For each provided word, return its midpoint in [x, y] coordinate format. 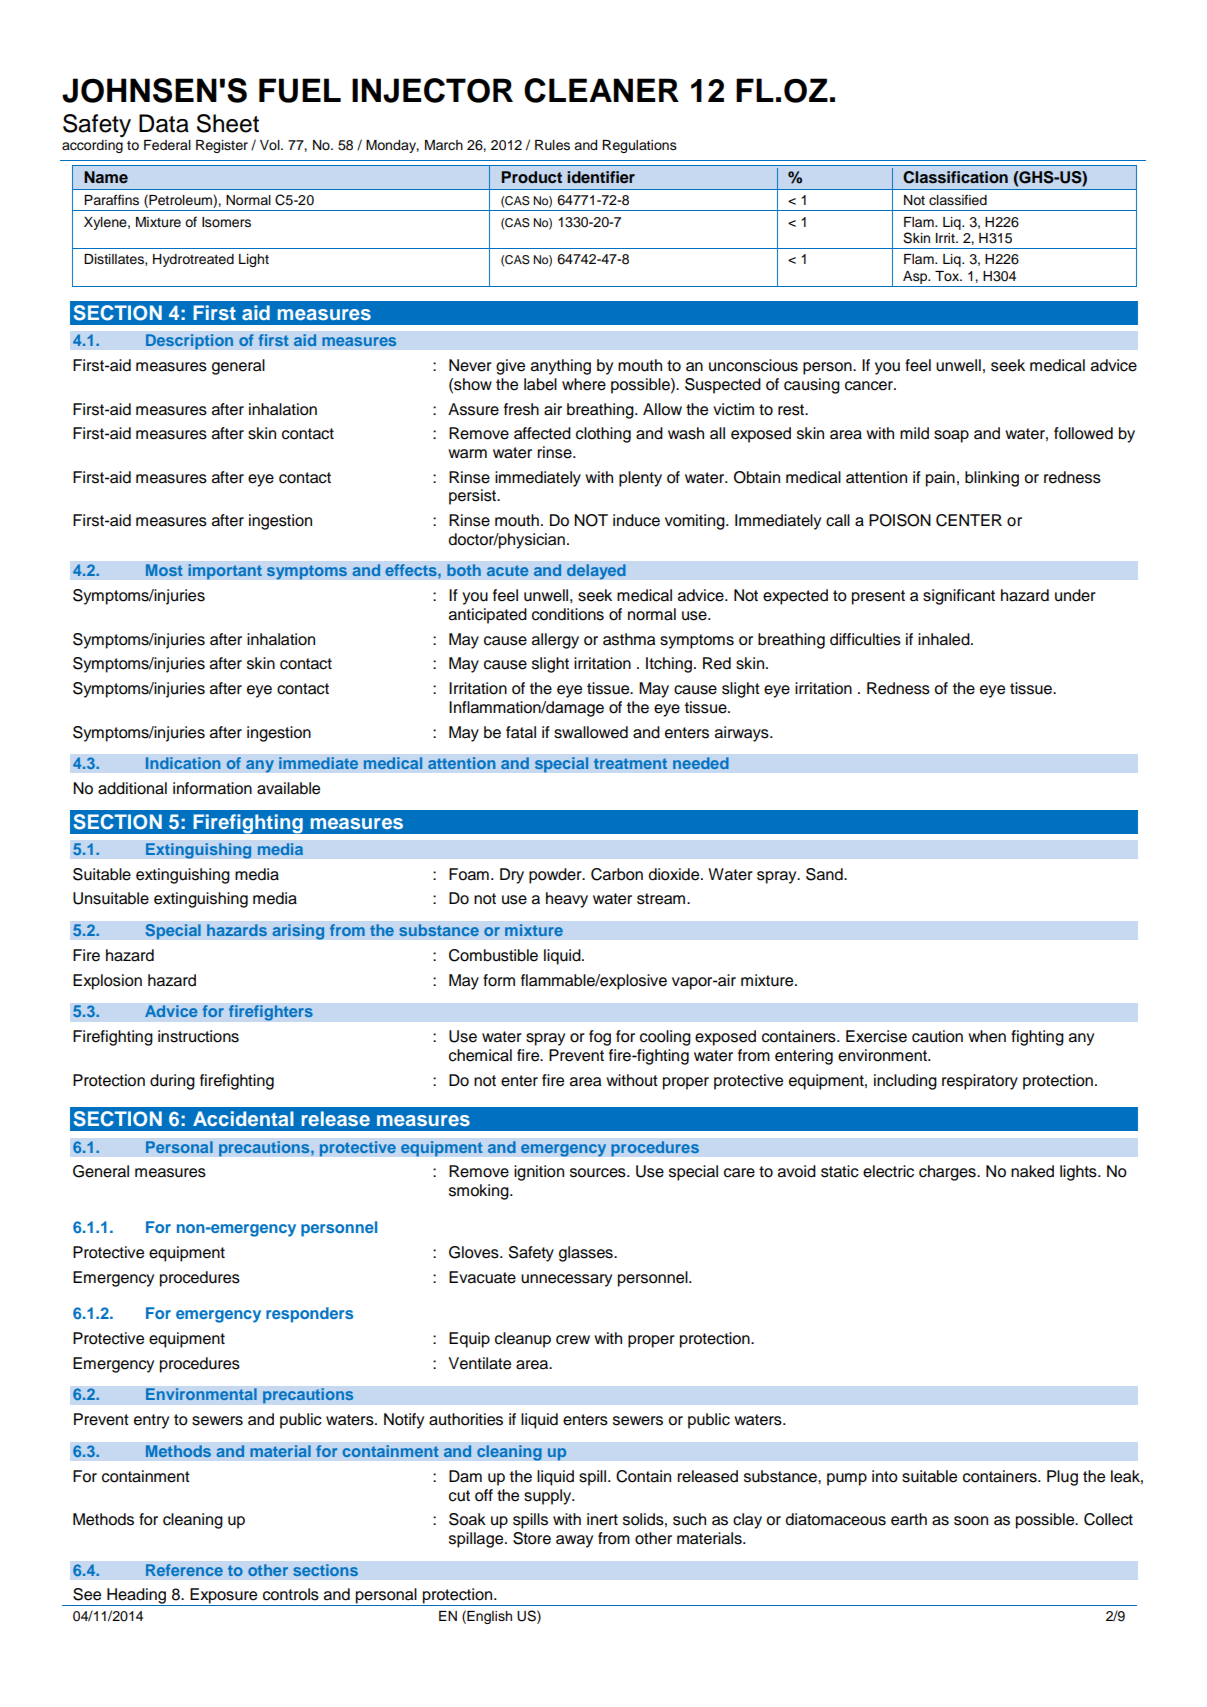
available [288, 788]
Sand [825, 874]
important [225, 572]
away [574, 1541]
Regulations [639, 146]
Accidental [243, 1118]
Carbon [617, 874]
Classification [955, 177]
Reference [184, 1570]
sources [599, 1173]
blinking [992, 479]
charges [948, 1173]
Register [222, 146]
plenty [640, 479]
